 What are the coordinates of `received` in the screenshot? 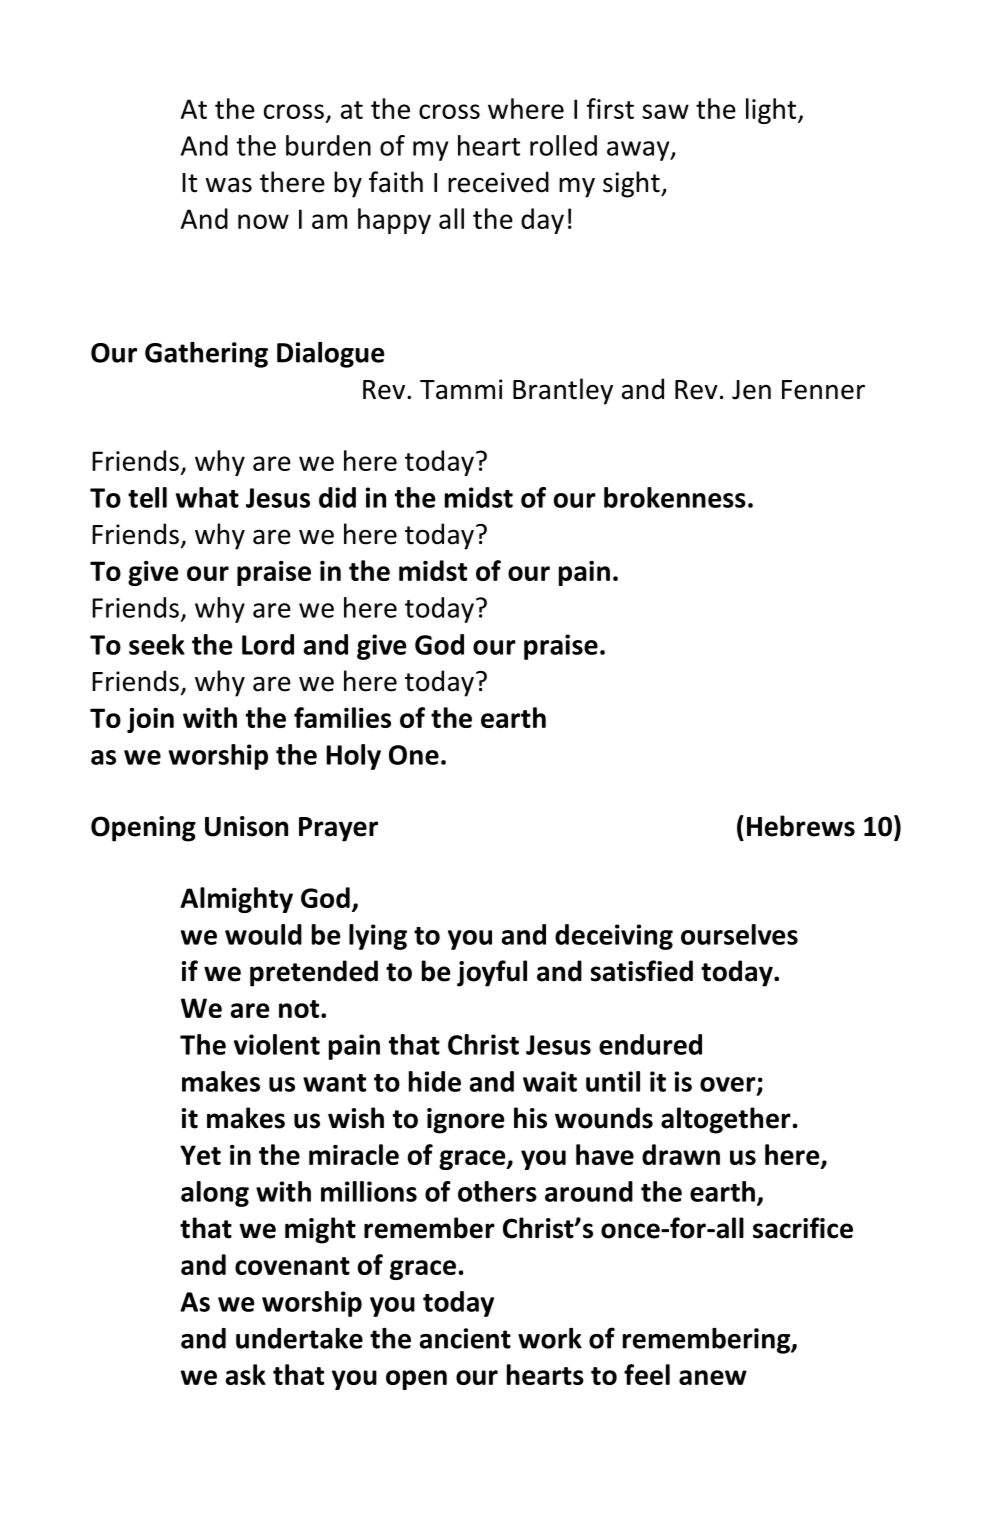 It's located at (498, 182).
